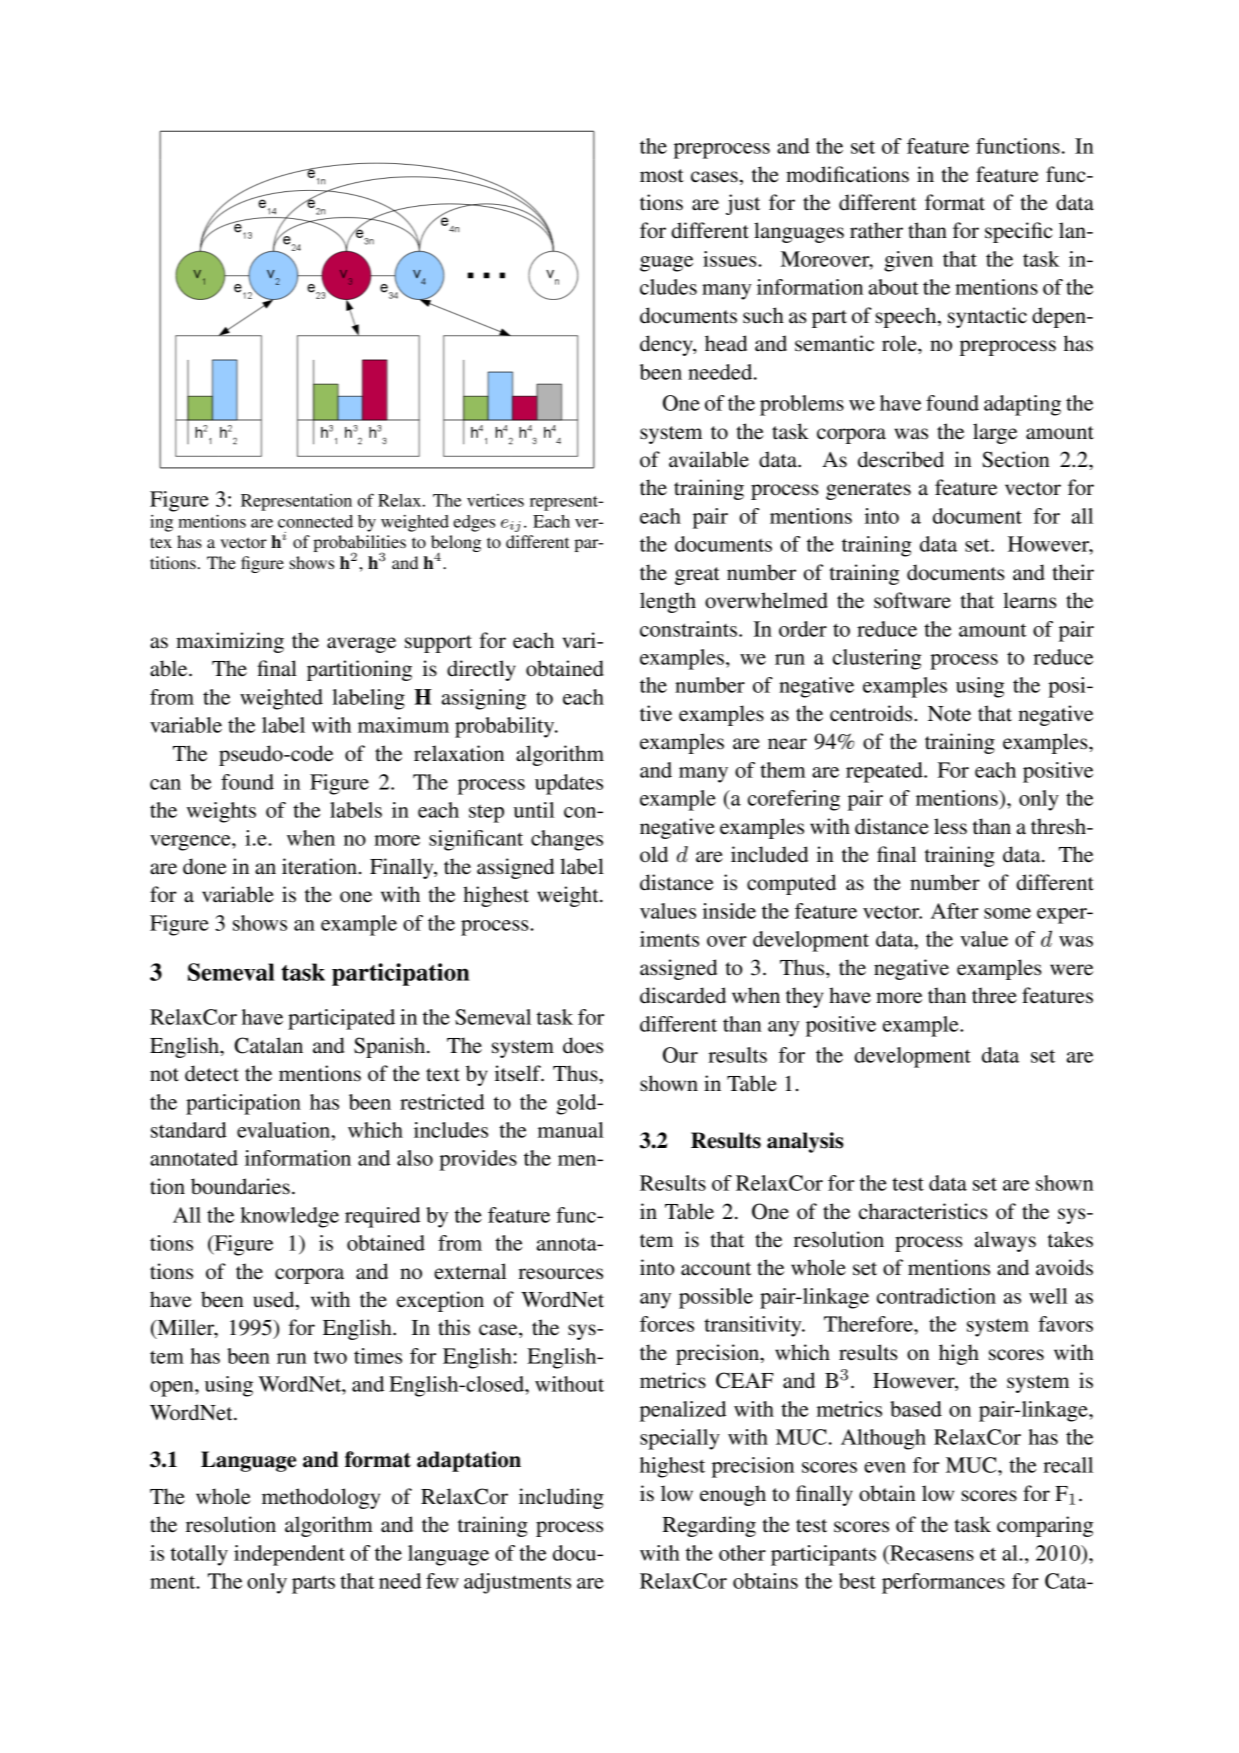 This screenshot has width=1239, height=1753. I want to click on knowledge, so click(289, 1217).
